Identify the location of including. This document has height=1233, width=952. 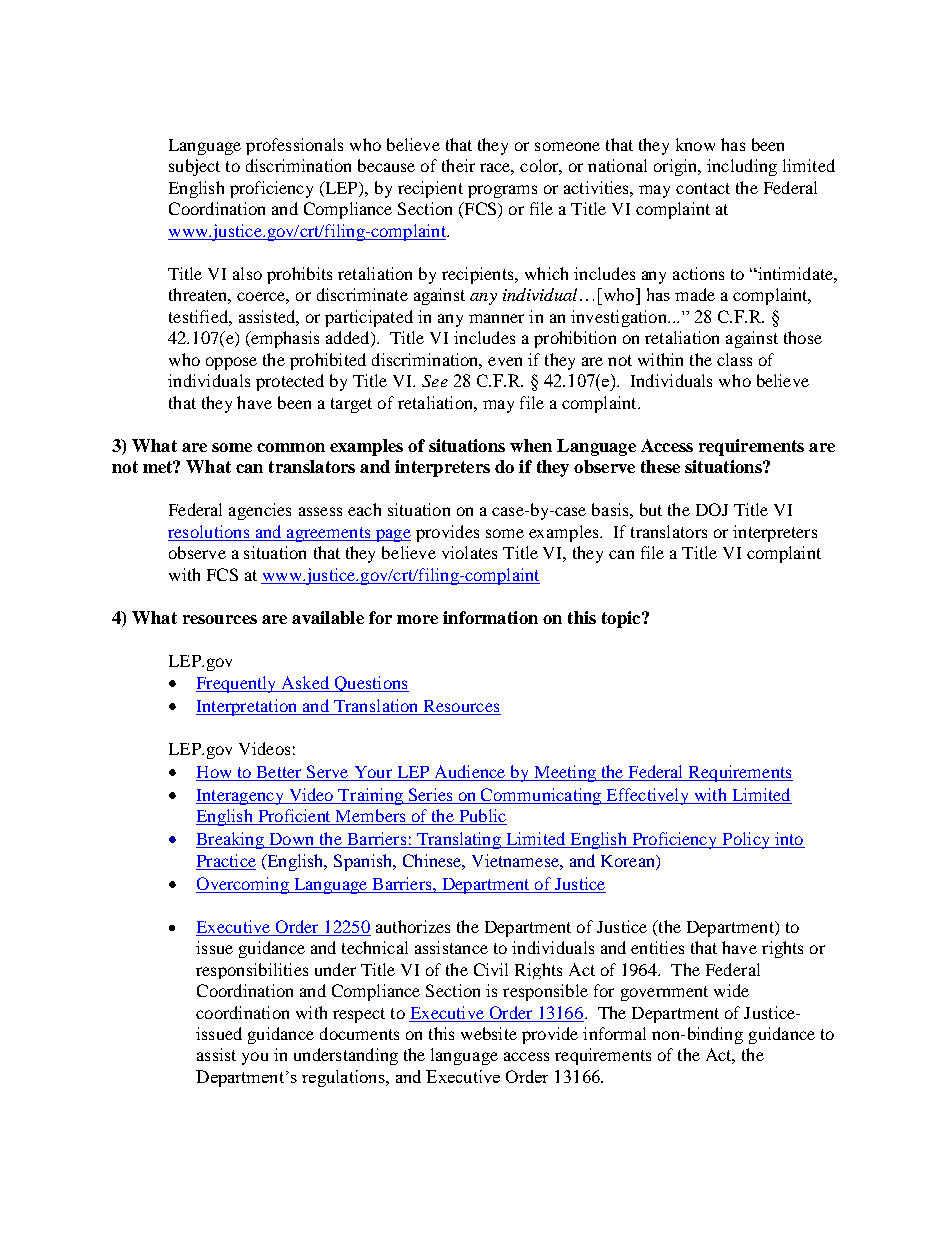
(742, 167).
